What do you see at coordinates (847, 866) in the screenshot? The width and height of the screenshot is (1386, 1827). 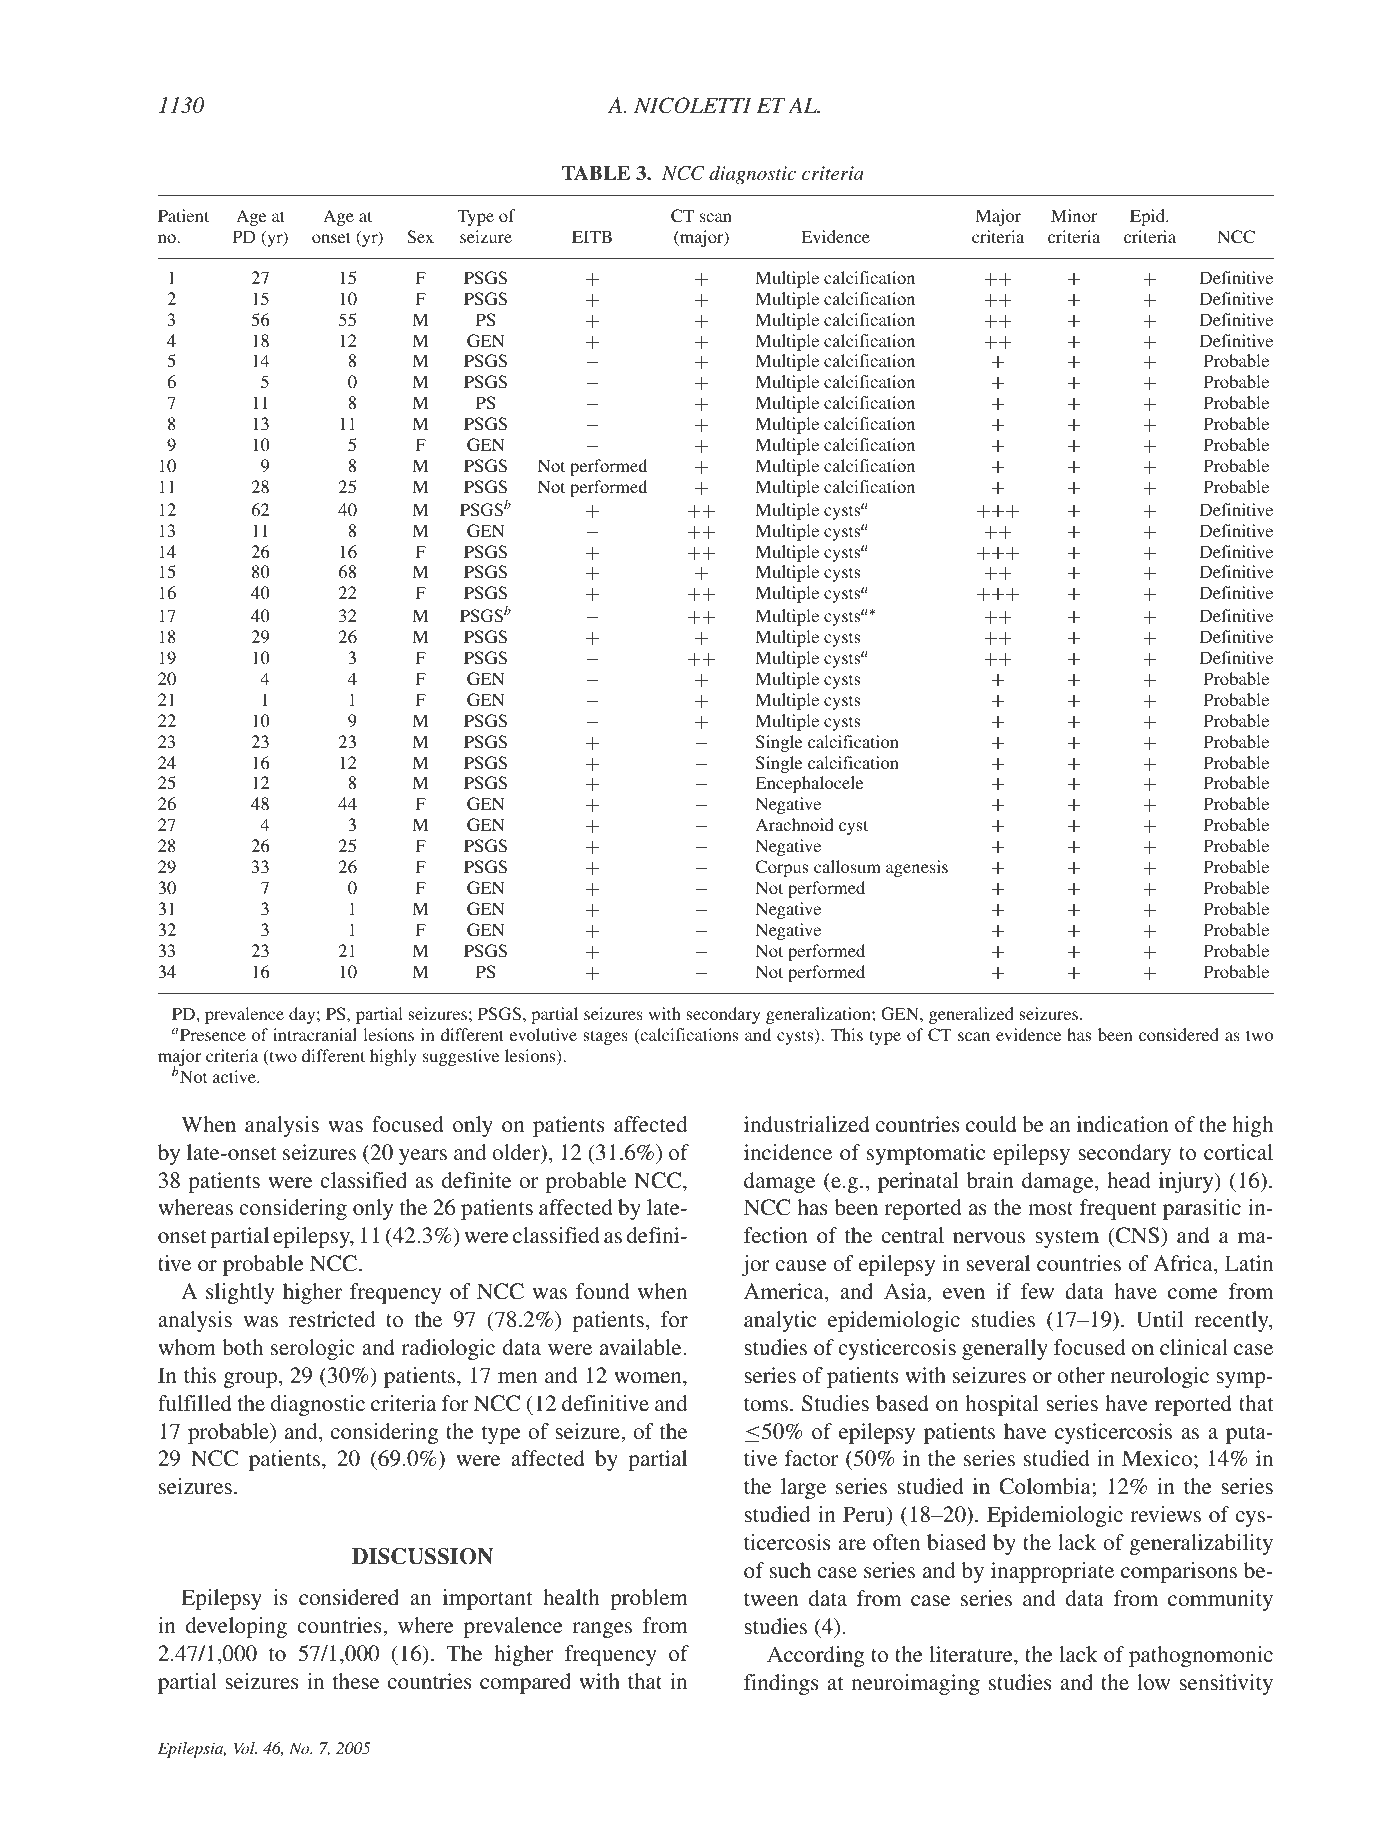 I see `callosum` at bounding box center [847, 866].
